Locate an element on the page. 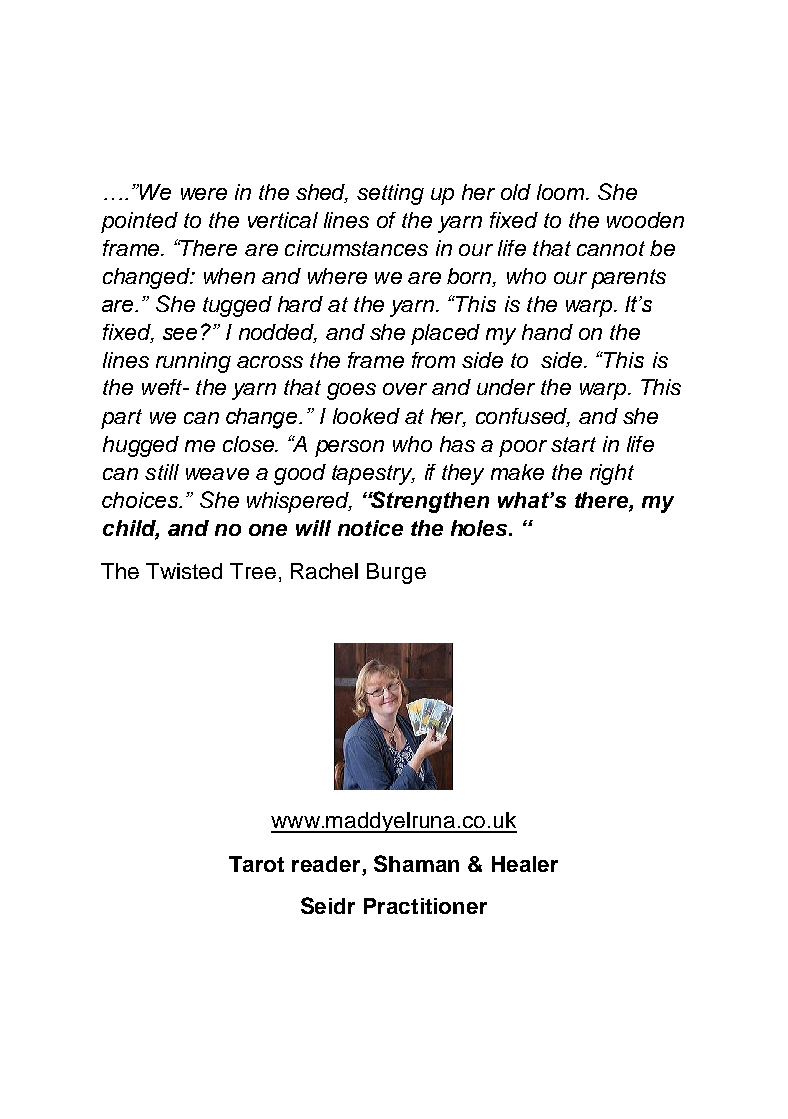  Shaman is located at coordinates (416, 863).
